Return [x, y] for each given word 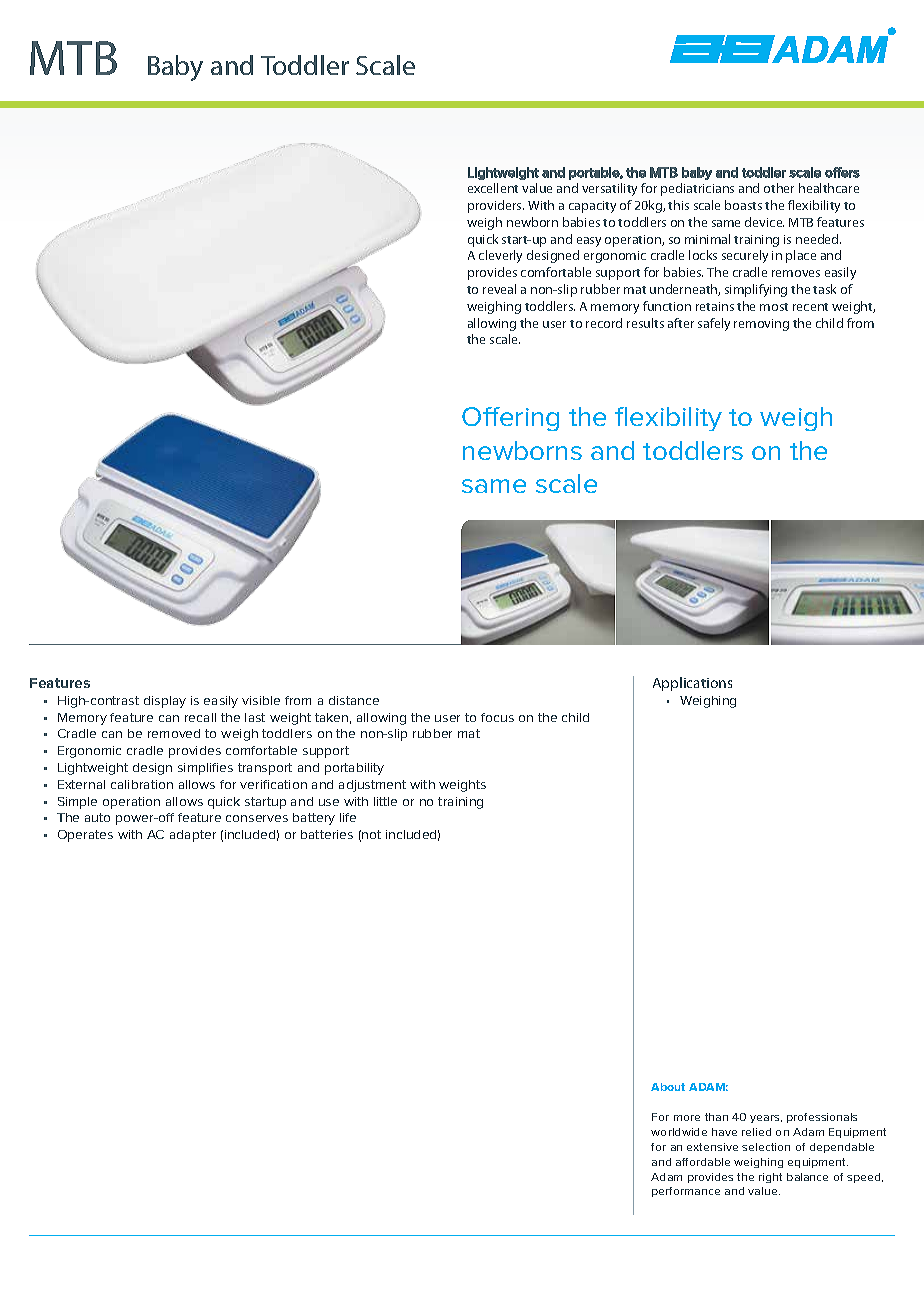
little [385, 801]
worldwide [679, 1132]
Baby [175, 68]
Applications [692, 684]
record [604, 323]
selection [766, 1147]
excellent [493, 188]
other [779, 188]
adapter [193, 836]
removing [761, 325]
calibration [142, 784]
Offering [510, 419]
